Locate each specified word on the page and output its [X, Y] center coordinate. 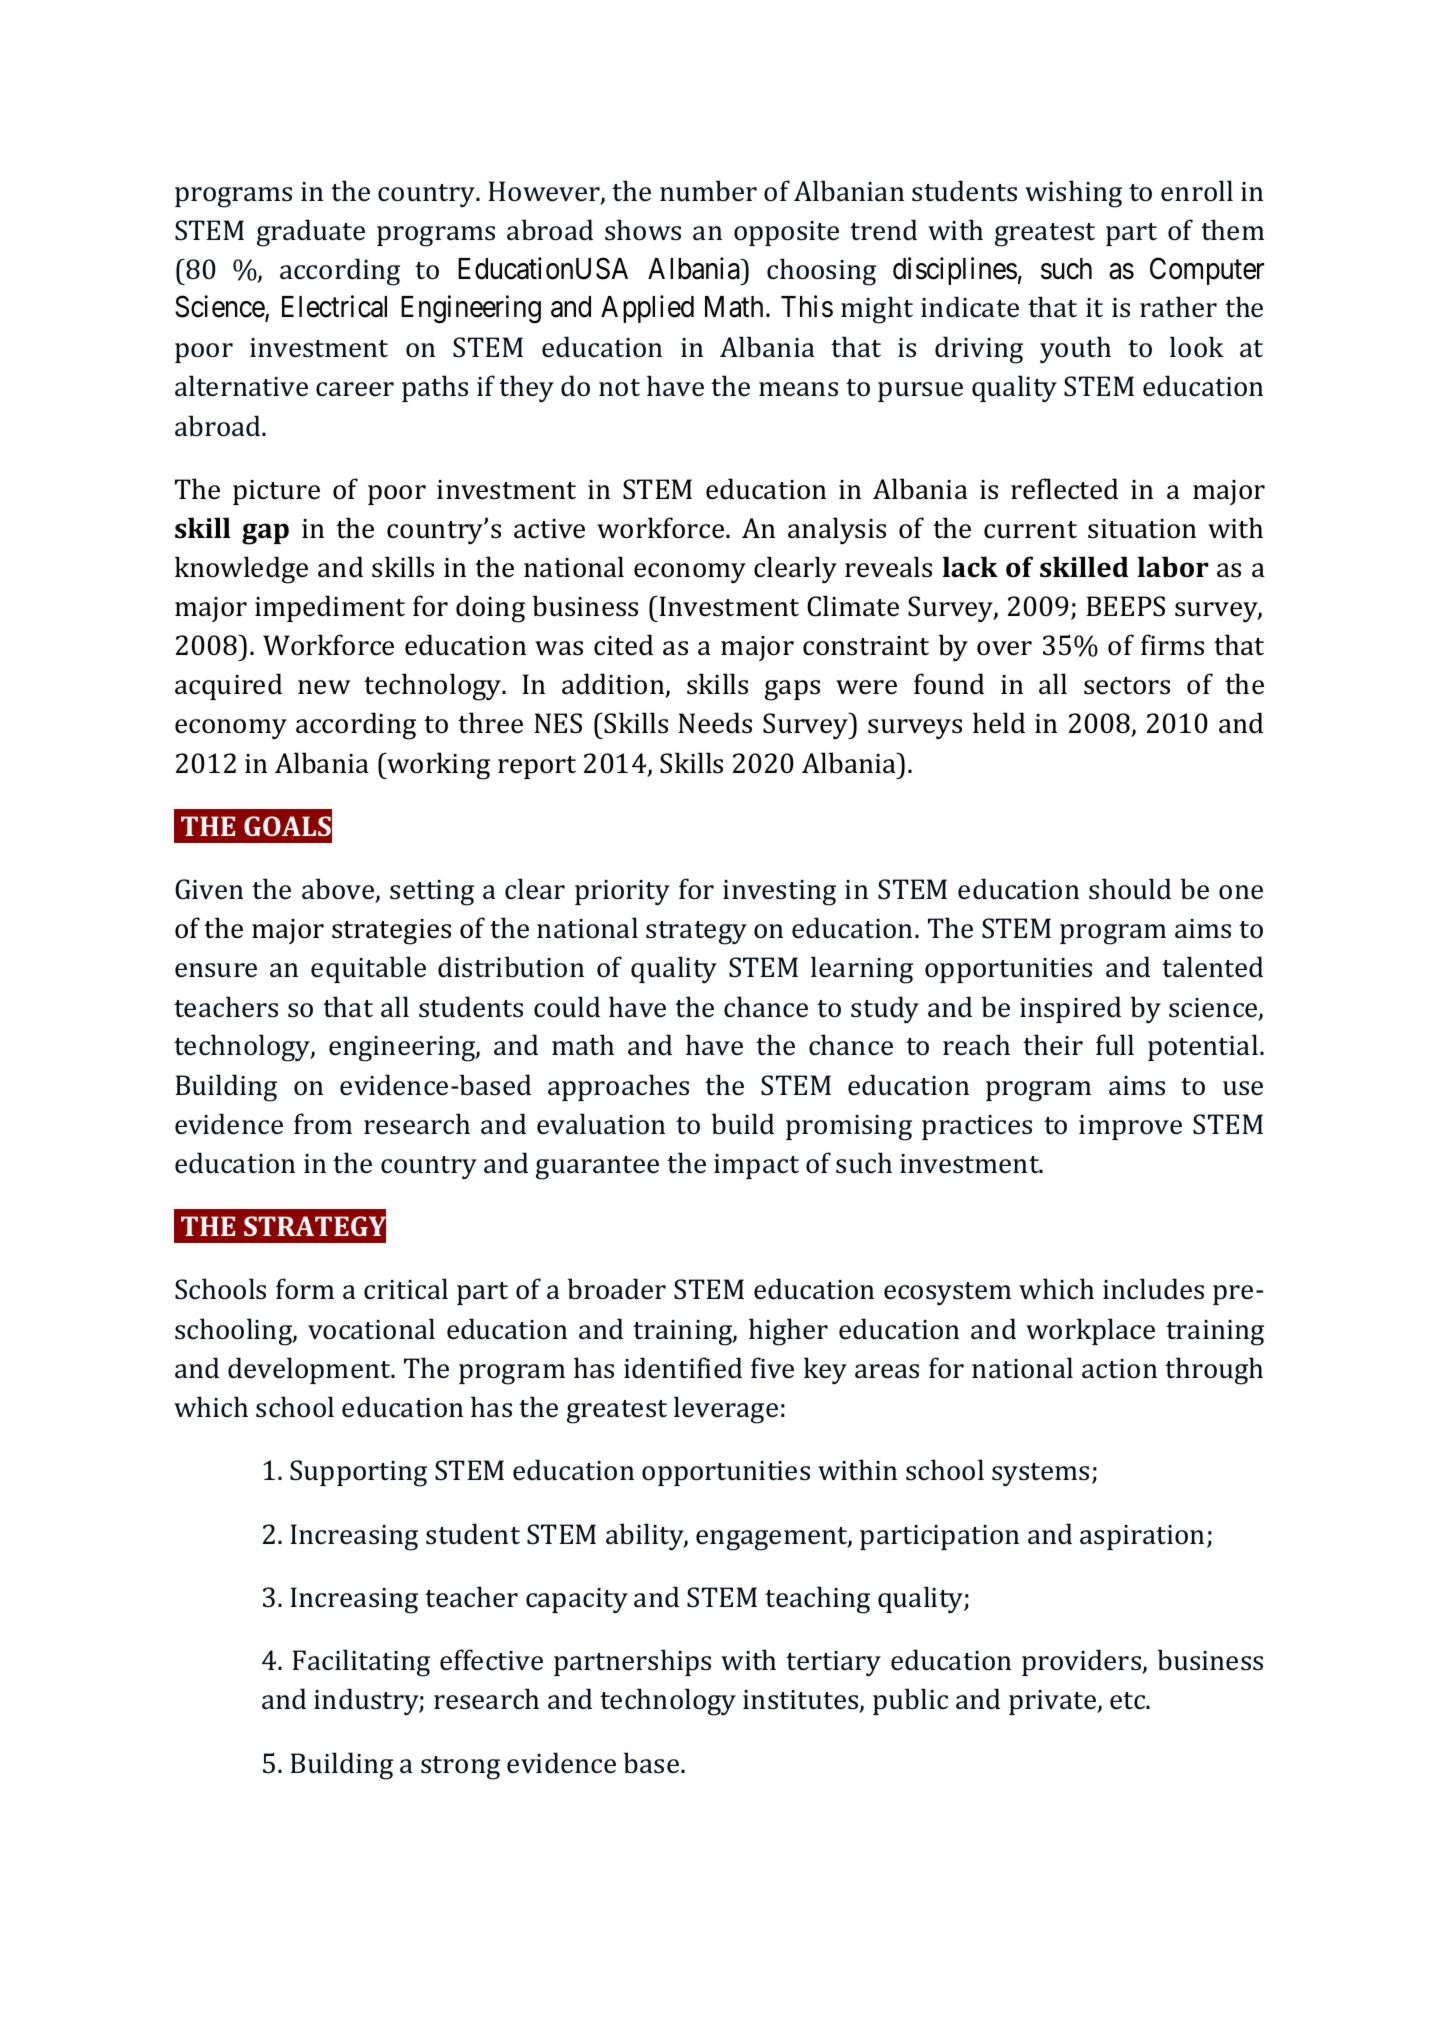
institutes [802, 1701]
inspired [1070, 1009]
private [1053, 1702]
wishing [1073, 194]
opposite [786, 233]
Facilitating [361, 1663]
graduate [311, 233]
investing [779, 893]
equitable [368, 969]
